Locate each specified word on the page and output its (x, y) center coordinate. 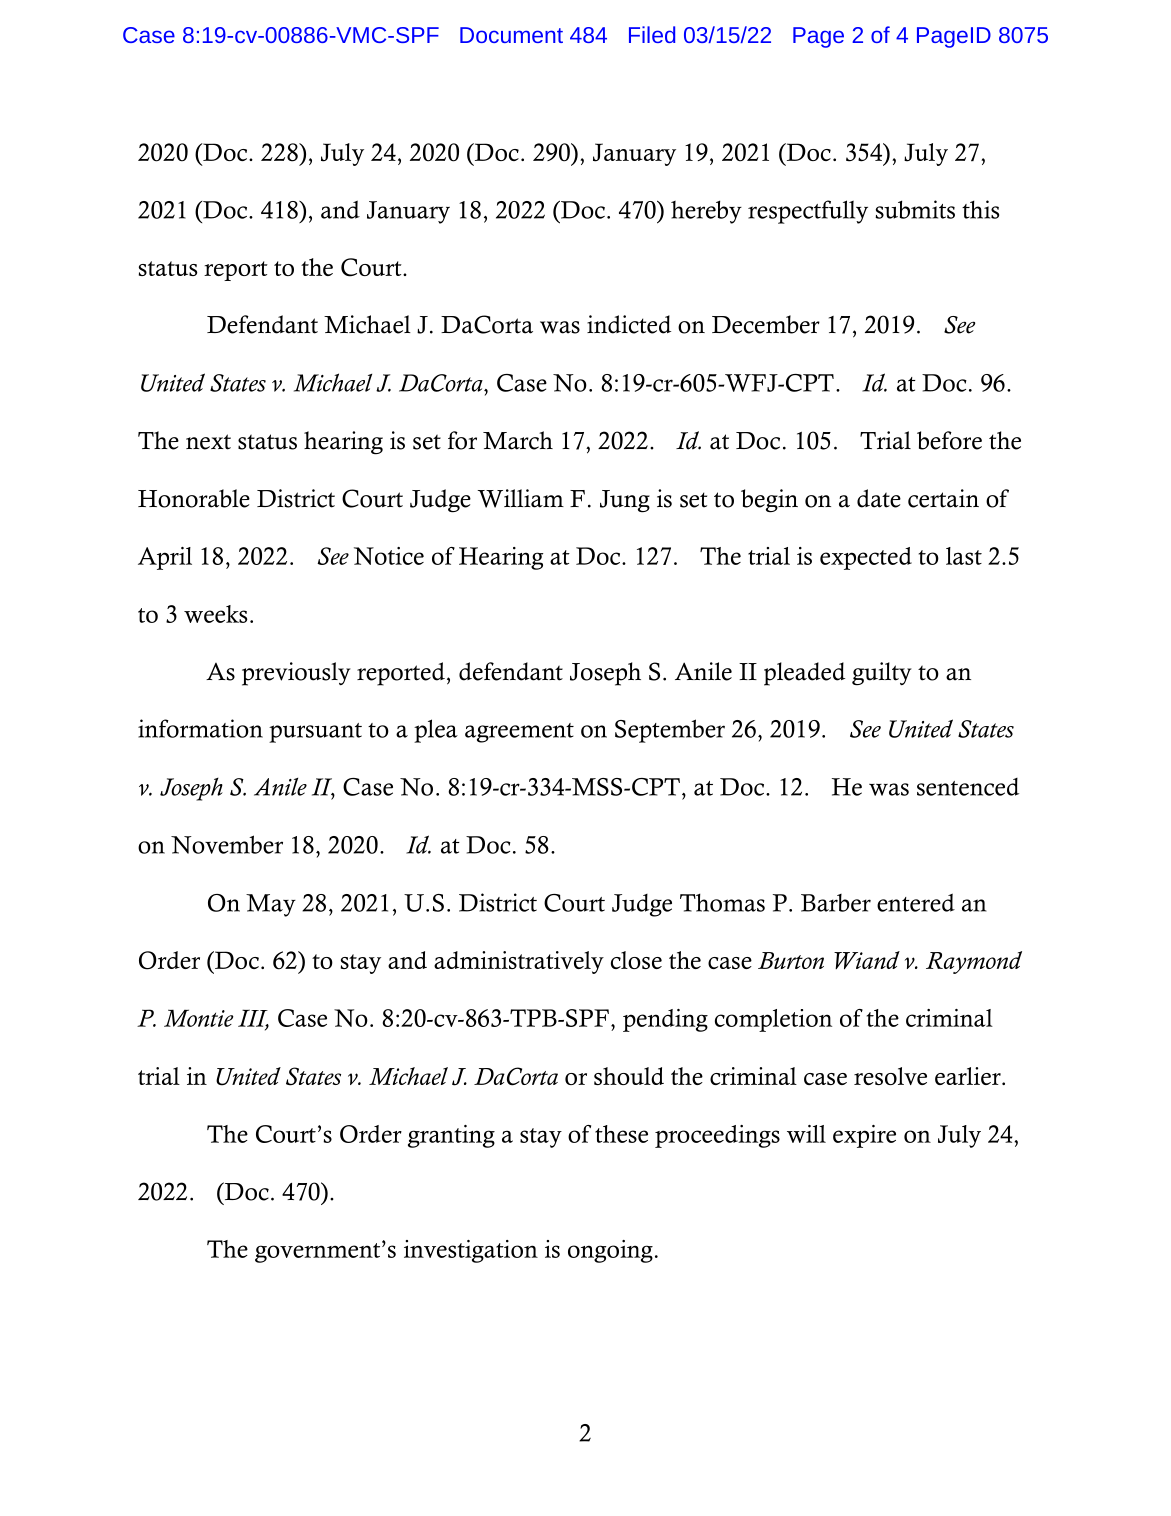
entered (916, 902)
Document (511, 35)
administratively (519, 962)
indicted (629, 324)
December (766, 324)
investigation (471, 1251)
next (208, 442)
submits (915, 209)
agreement (519, 733)
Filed (652, 34)
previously (296, 674)
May (271, 905)
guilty (882, 673)
